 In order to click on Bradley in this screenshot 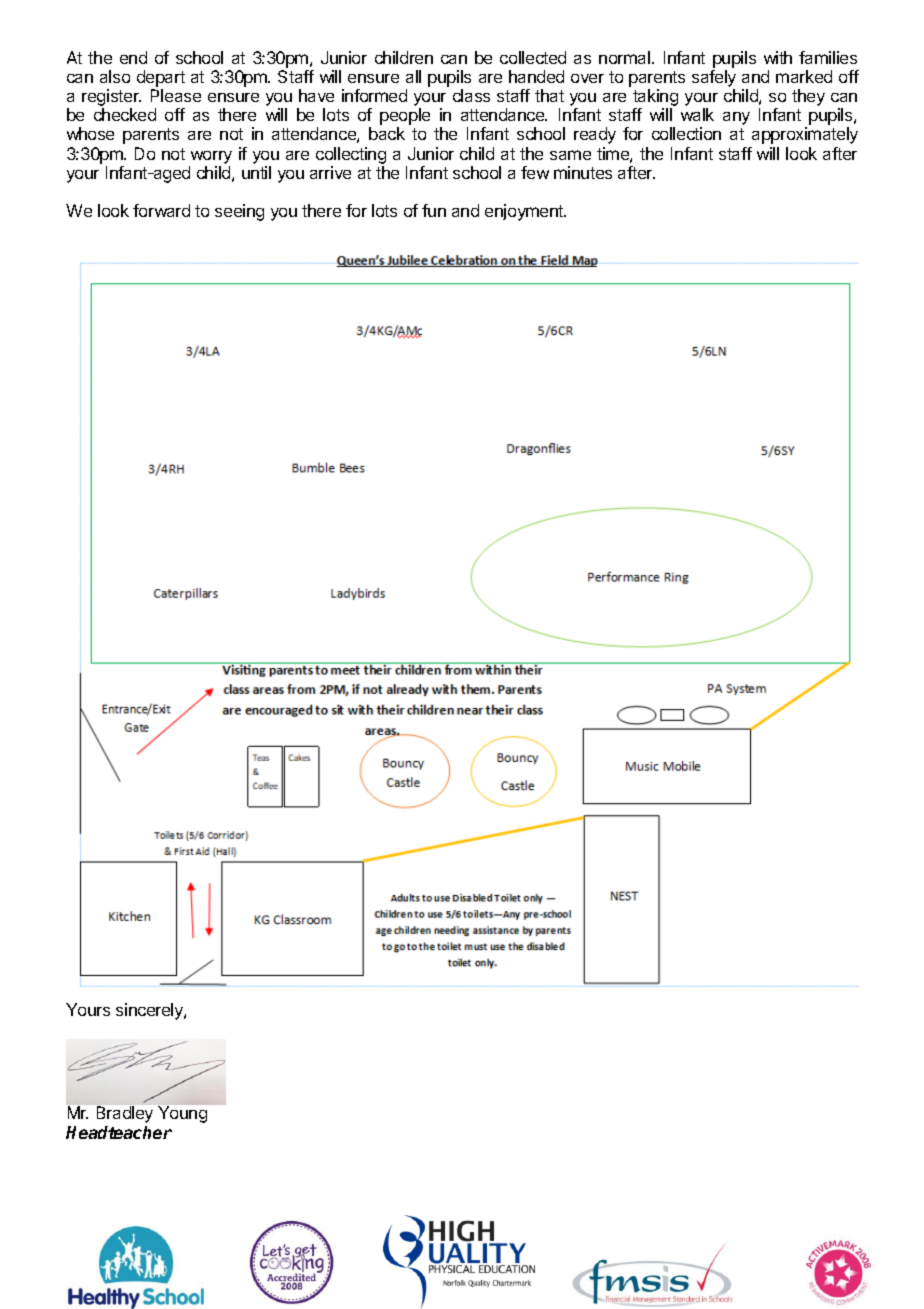, I will do `click(125, 1114)`.
